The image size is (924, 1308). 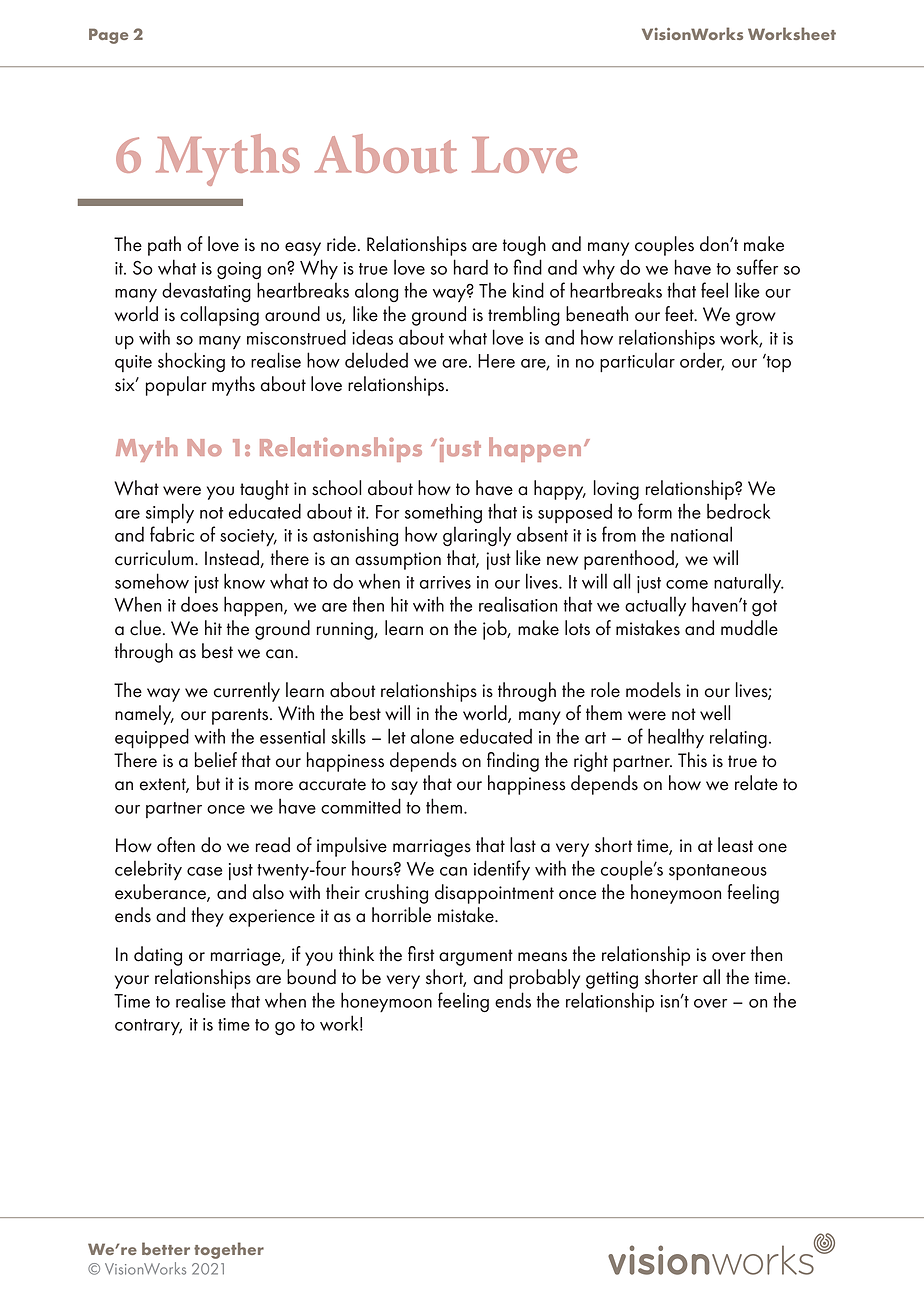 What do you see at coordinates (166, 1248) in the screenshot?
I see `better` at bounding box center [166, 1248].
